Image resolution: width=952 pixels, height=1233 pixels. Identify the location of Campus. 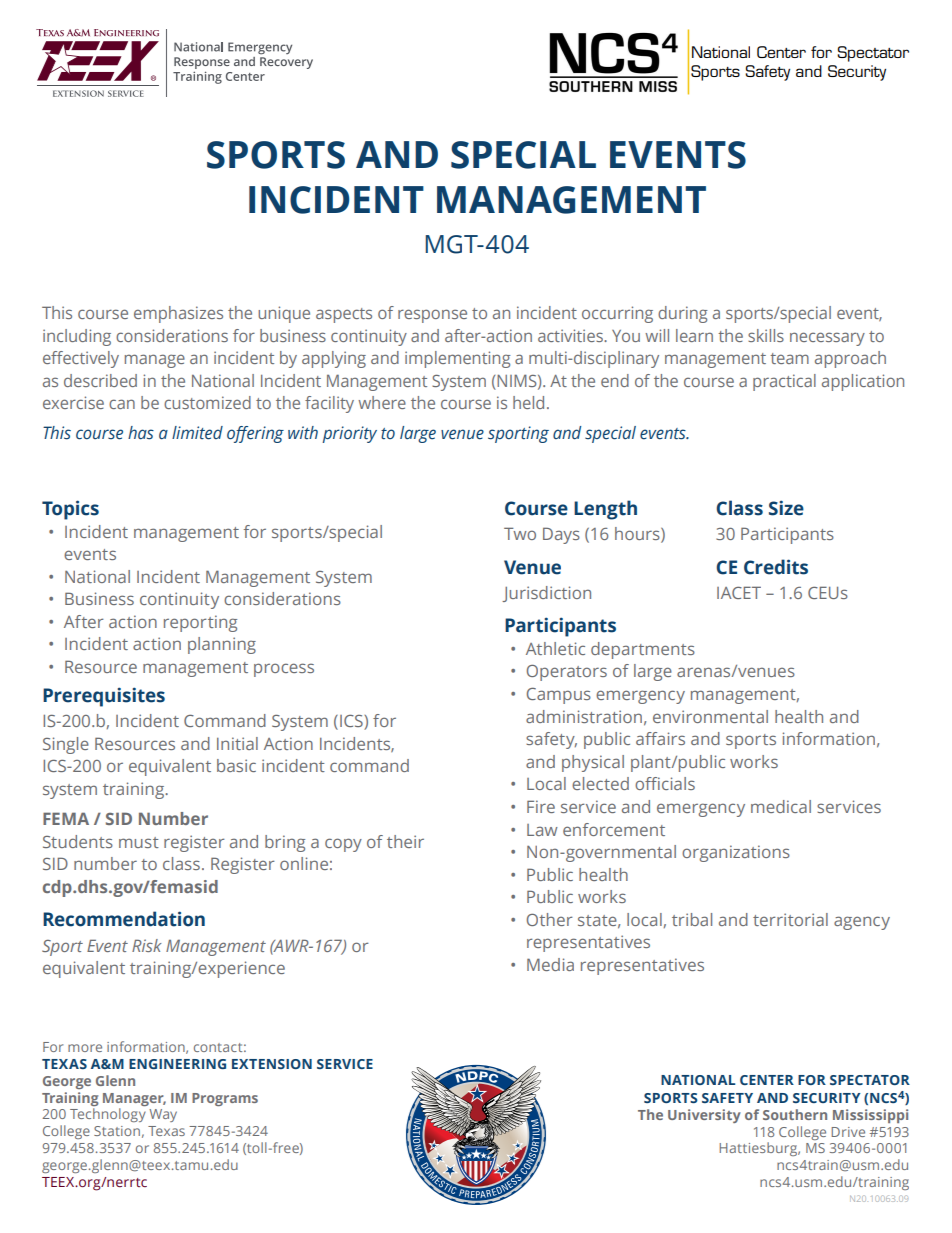
(559, 696).
